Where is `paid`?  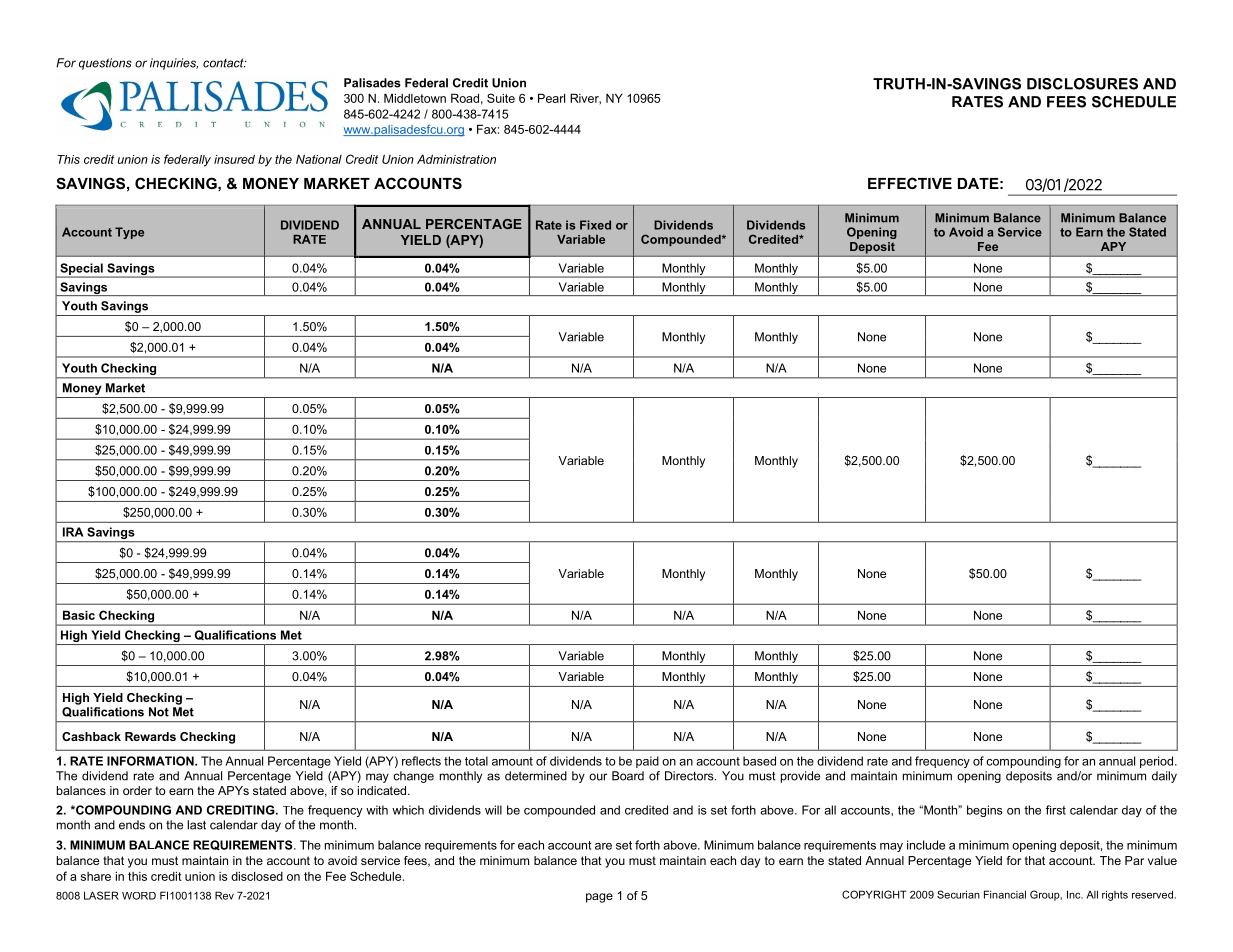 paid is located at coordinates (647, 762).
